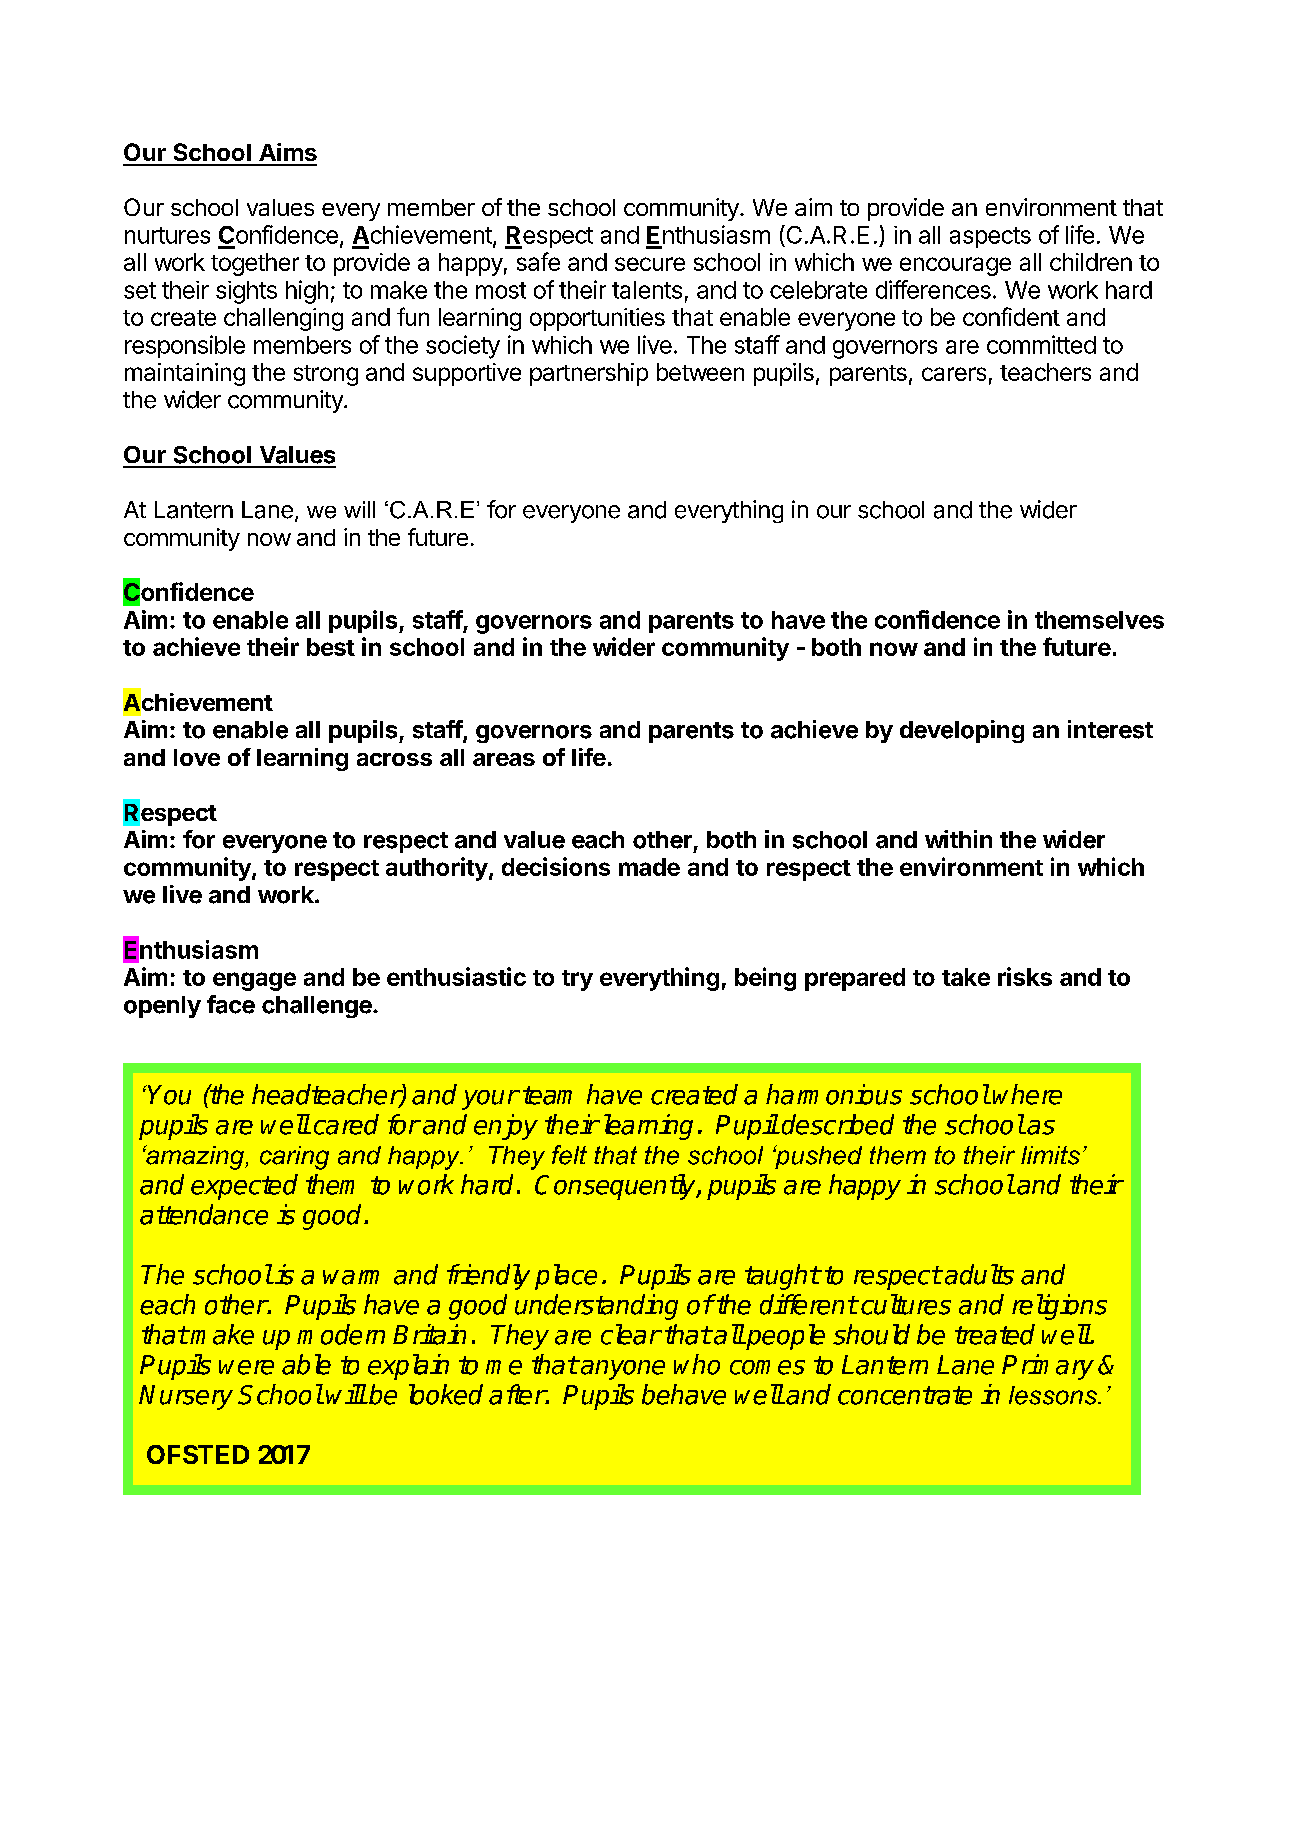 The image size is (1294, 1830). Describe the element at coordinates (955, 266) in the document. I see `encourage` at that location.
